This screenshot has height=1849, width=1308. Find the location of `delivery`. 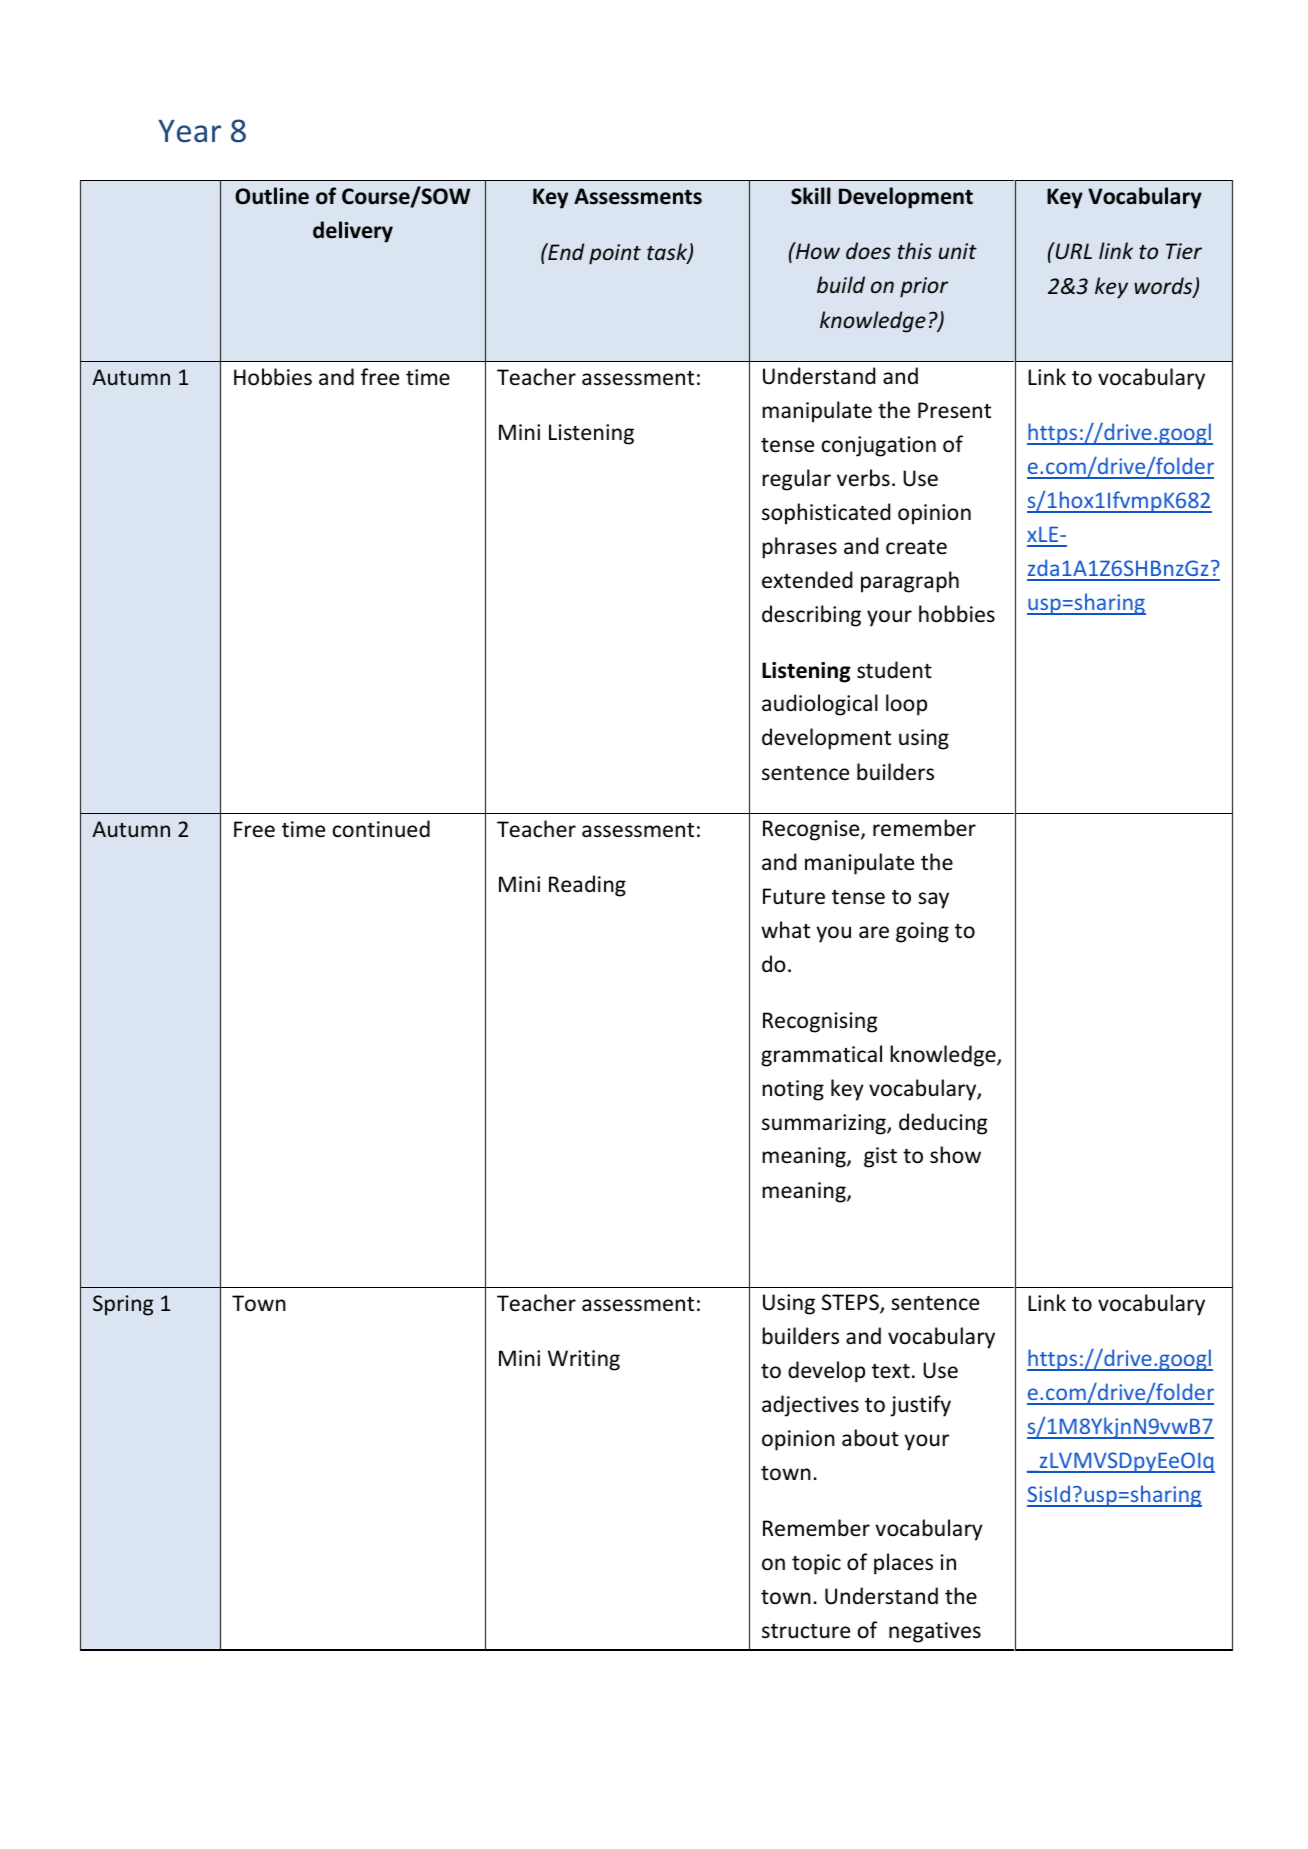

delivery is located at coordinates (353, 232).
